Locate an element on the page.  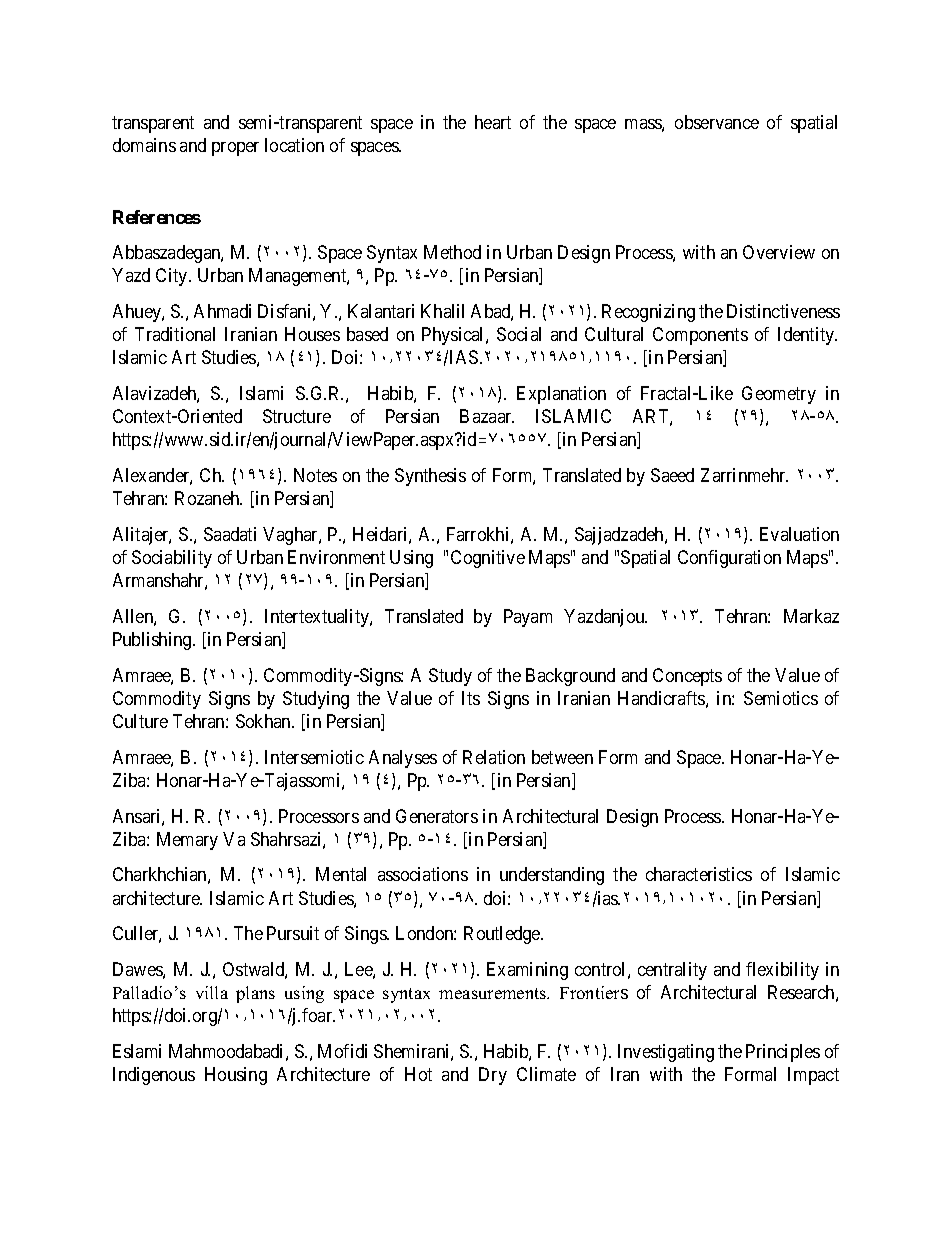
Cognitive is located at coordinates (488, 559).
